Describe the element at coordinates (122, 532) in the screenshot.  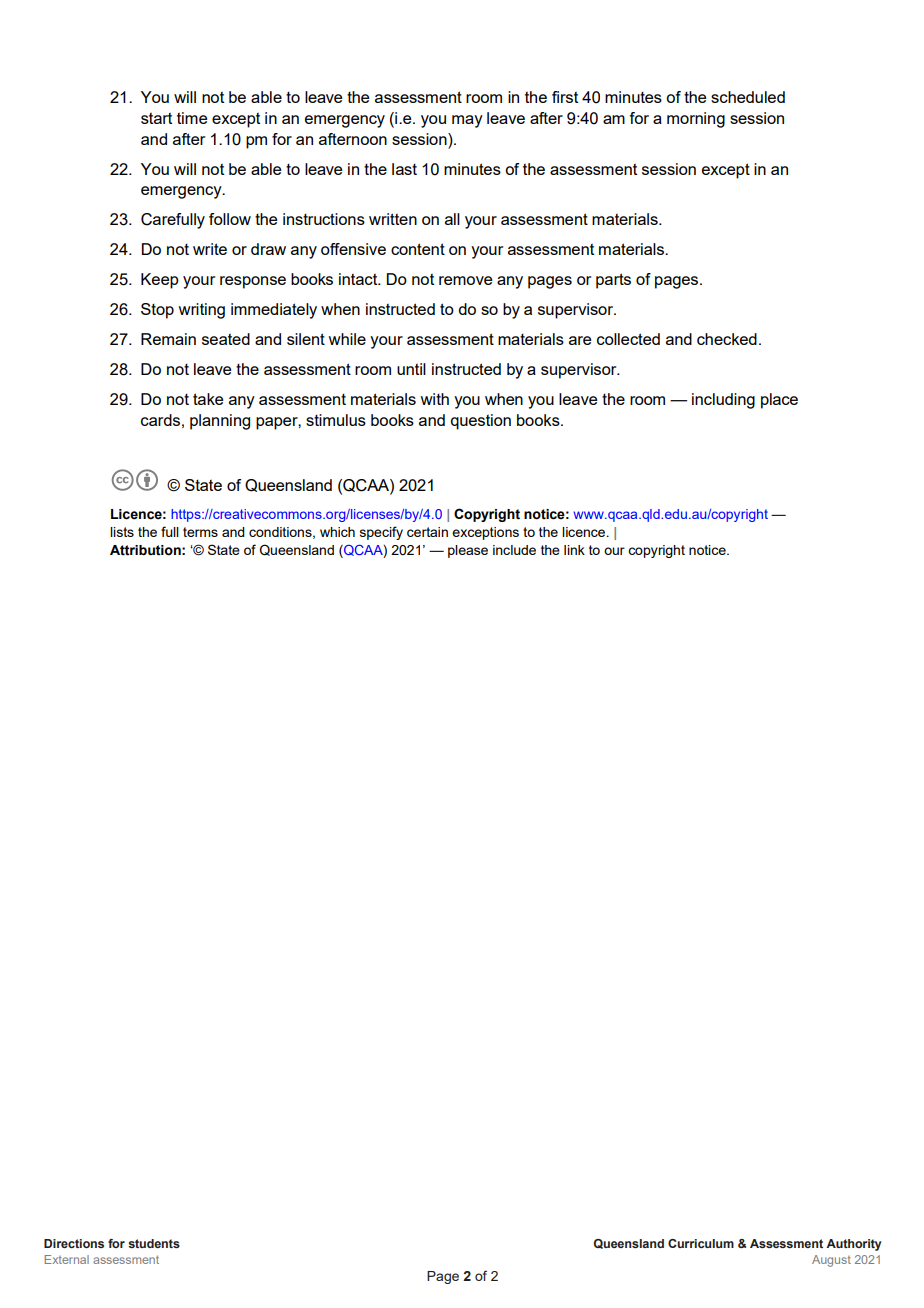
I see `lists` at that location.
